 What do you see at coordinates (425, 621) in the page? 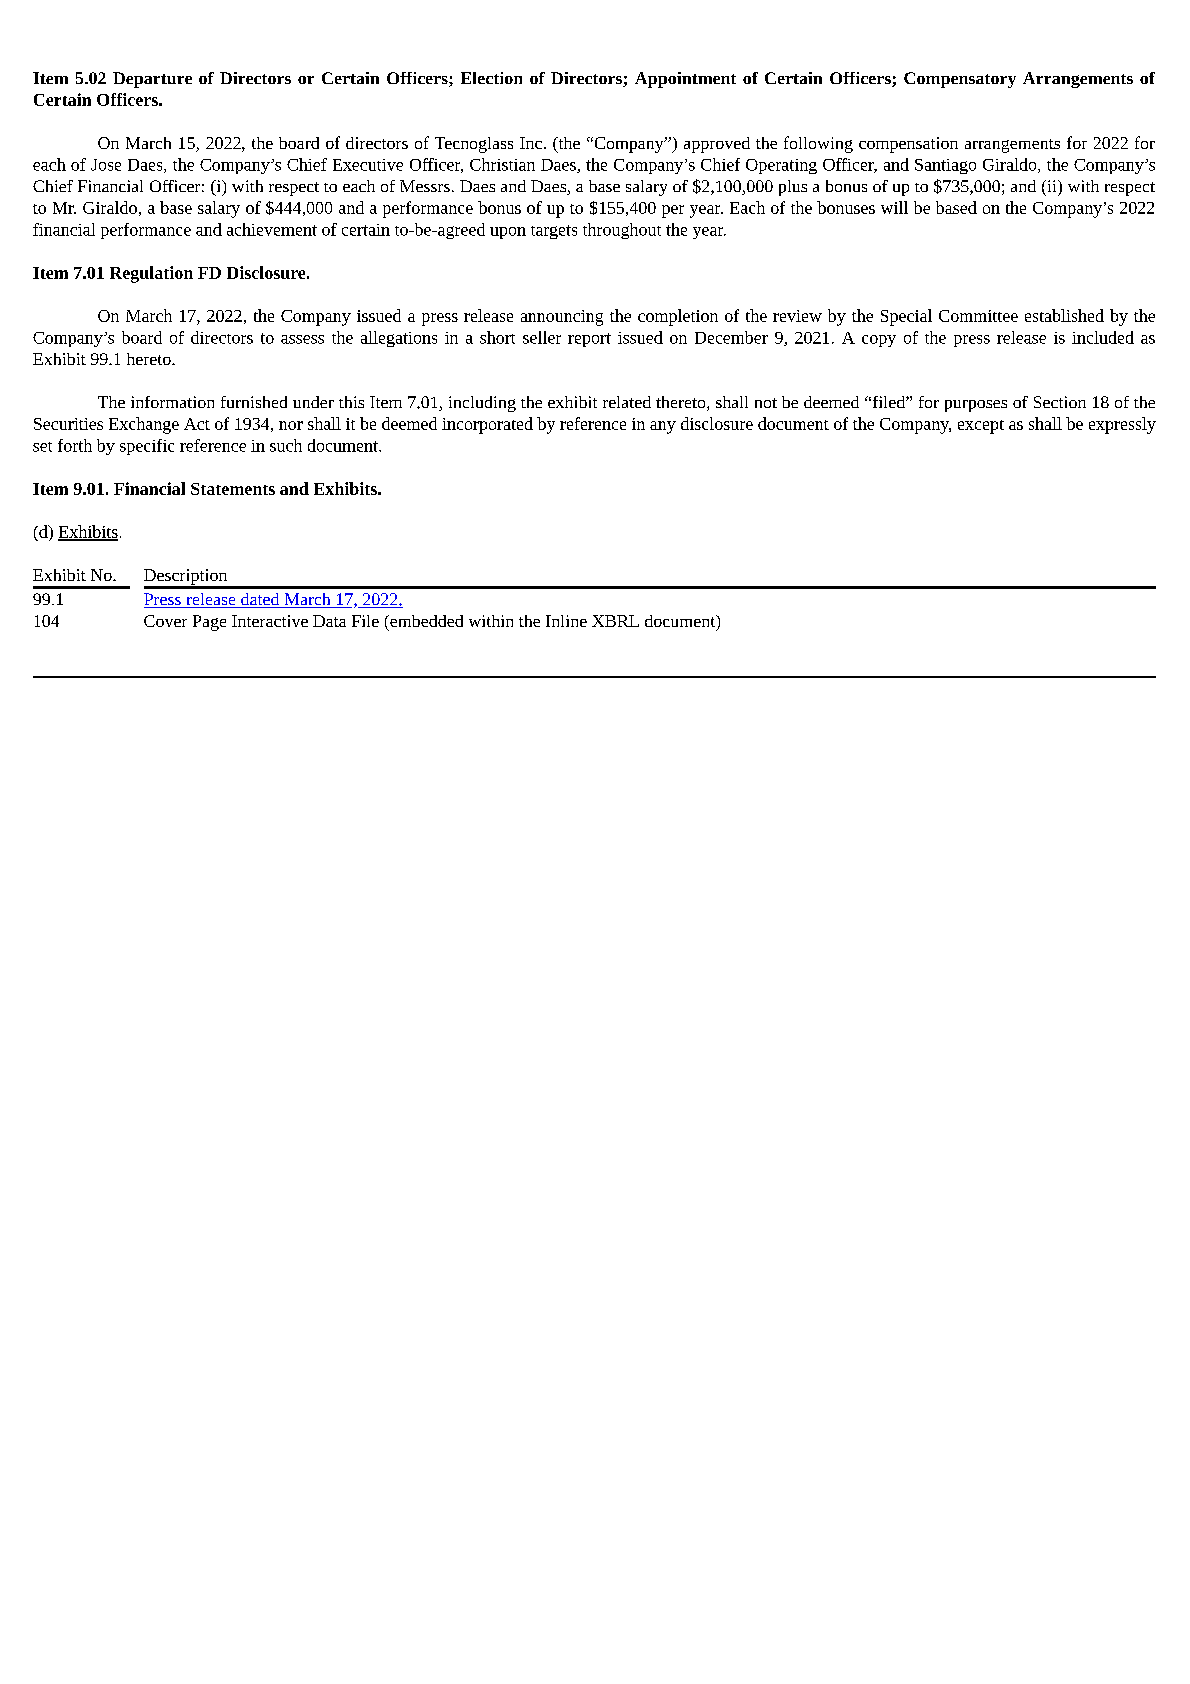
I see `embedded` at bounding box center [425, 621].
